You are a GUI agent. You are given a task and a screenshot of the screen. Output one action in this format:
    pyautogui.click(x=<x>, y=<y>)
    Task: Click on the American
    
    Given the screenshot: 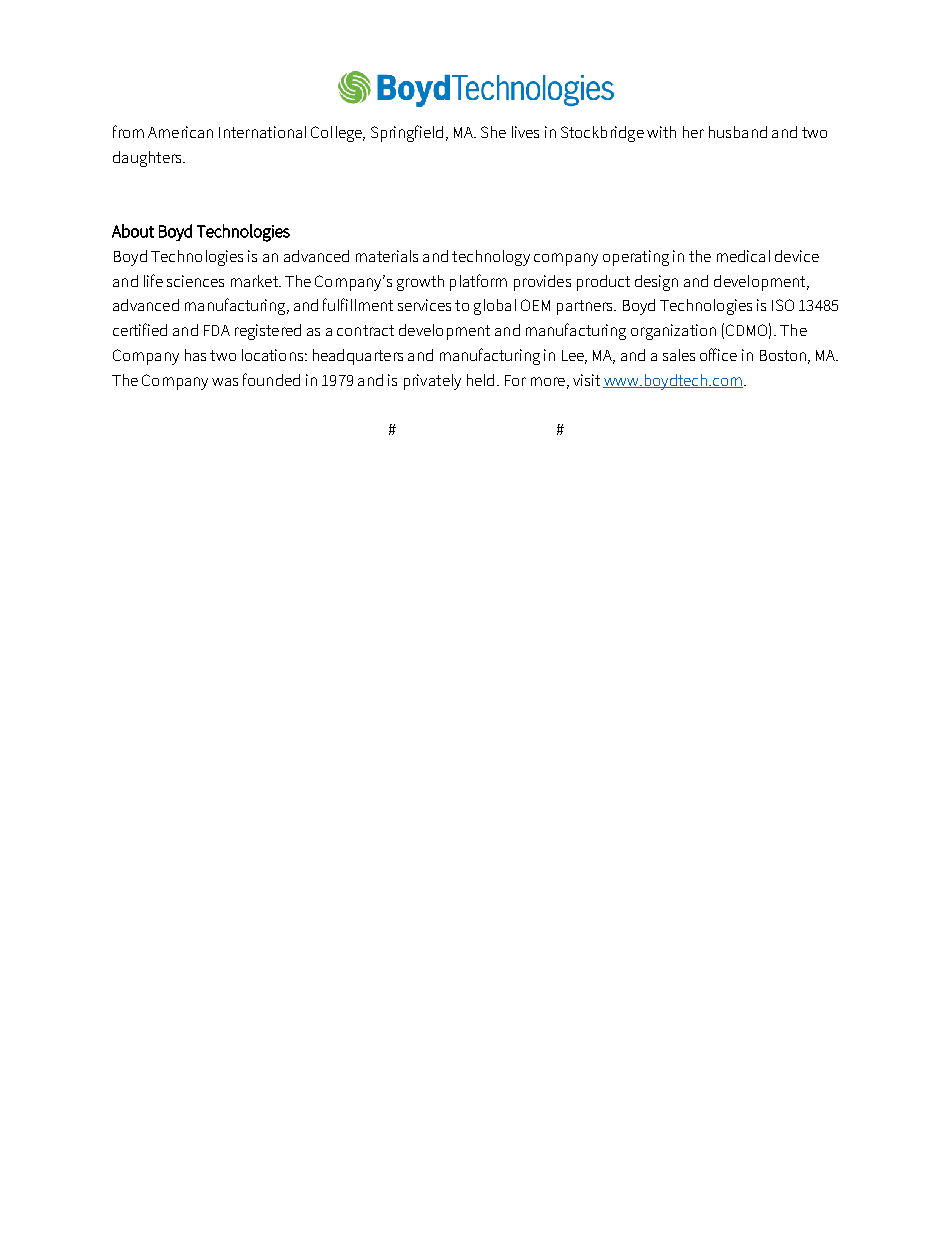 What is the action you would take?
    pyautogui.click(x=180, y=132)
